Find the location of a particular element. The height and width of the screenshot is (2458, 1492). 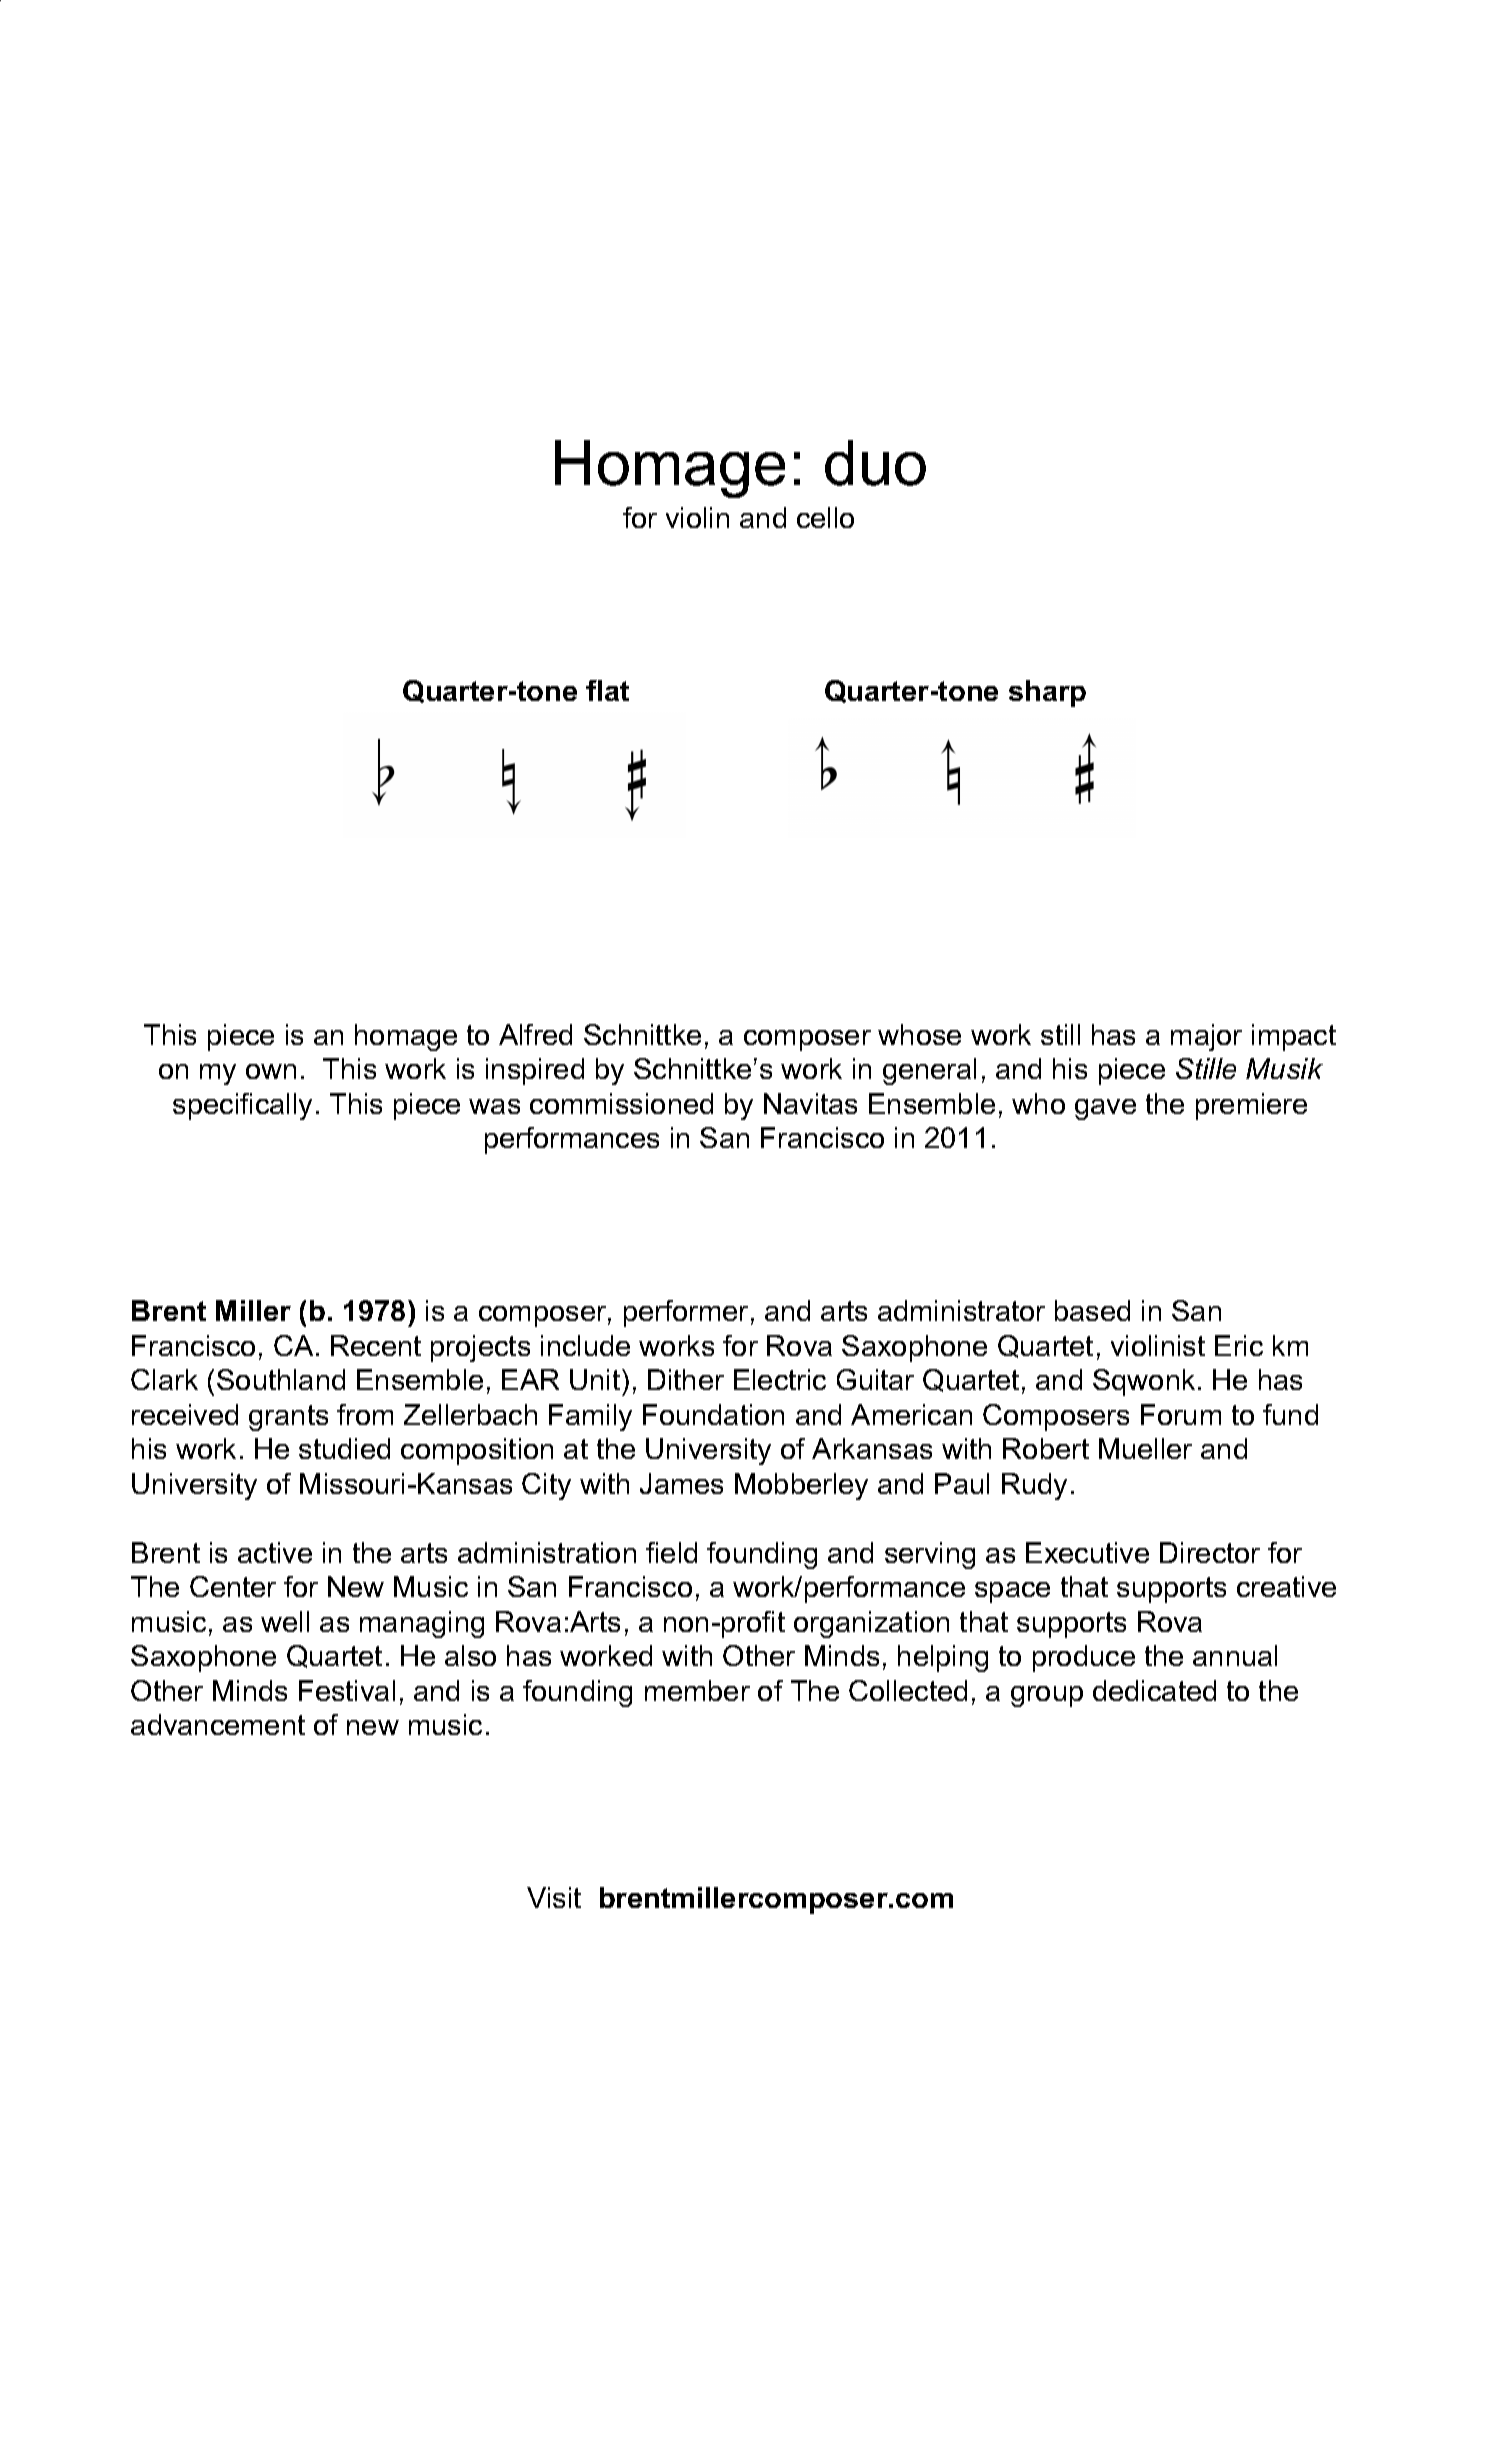

flat is located at coordinates (607, 690).
